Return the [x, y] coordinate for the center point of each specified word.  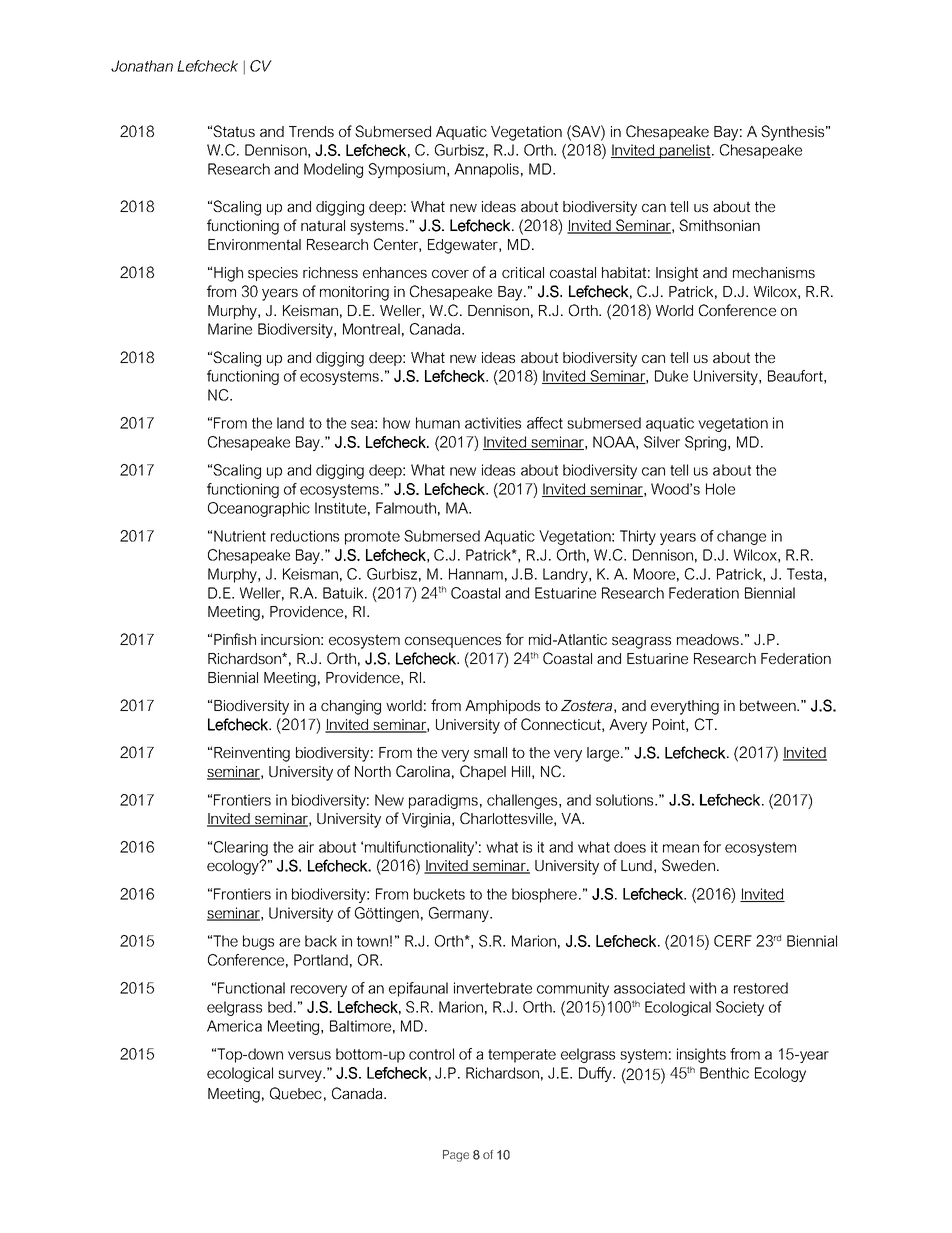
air [306, 847]
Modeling [333, 170]
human [438, 423]
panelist [684, 151]
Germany [460, 914]
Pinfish [235, 639]
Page [456, 1156]
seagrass [641, 643]
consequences [453, 642]
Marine [230, 329]
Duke [671, 376]
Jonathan [142, 66]
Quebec [296, 1093]
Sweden [688, 865]
